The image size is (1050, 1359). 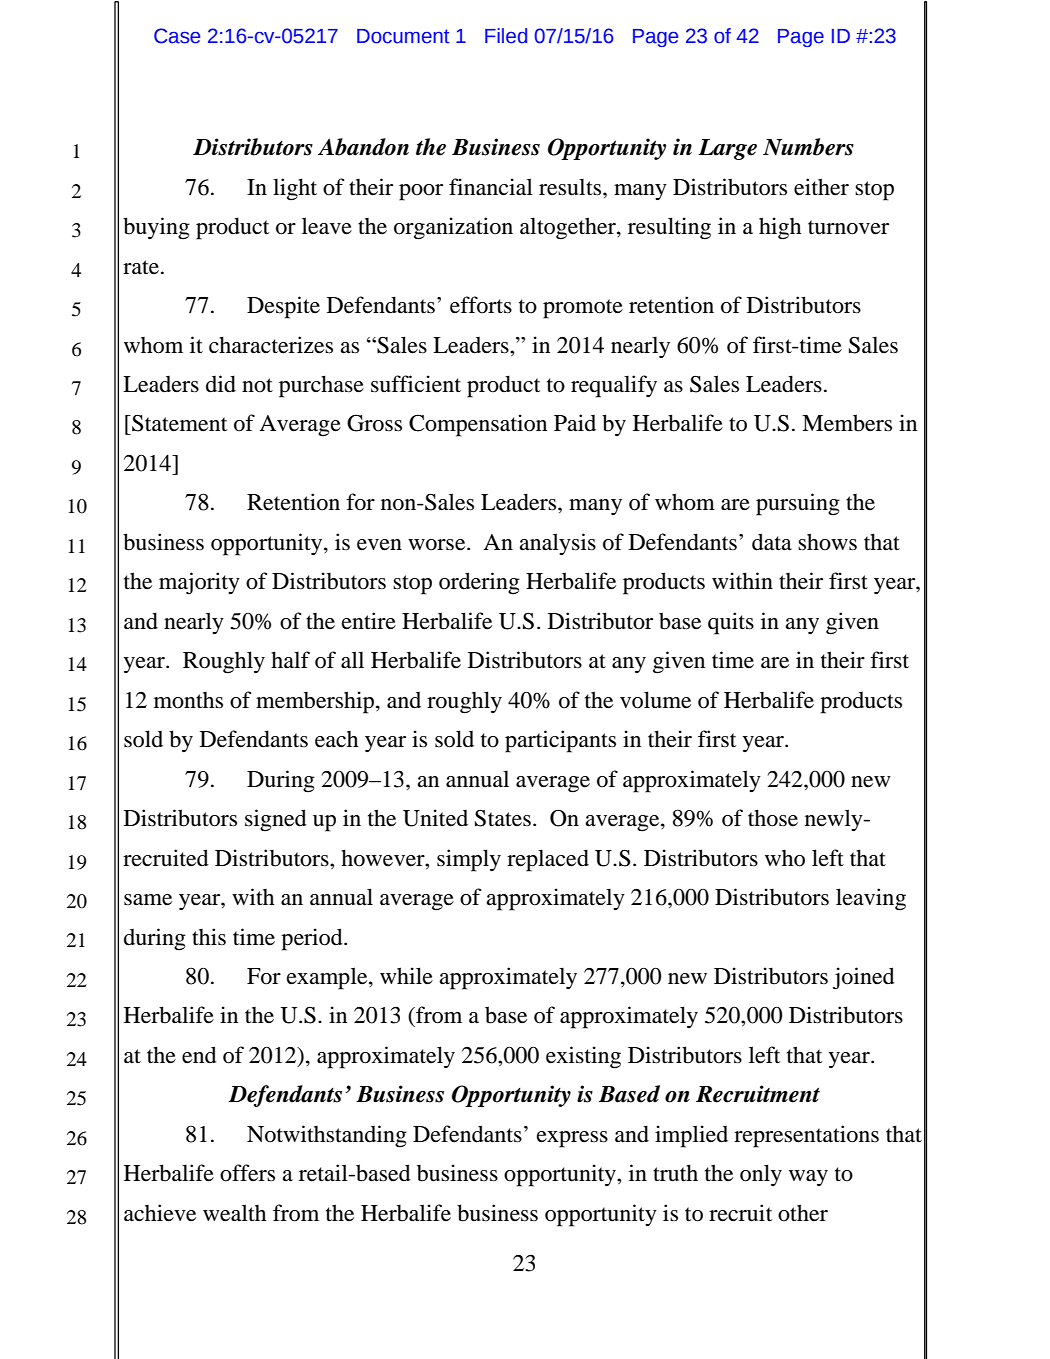 What do you see at coordinates (780, 228) in the screenshot?
I see `high` at bounding box center [780, 228].
